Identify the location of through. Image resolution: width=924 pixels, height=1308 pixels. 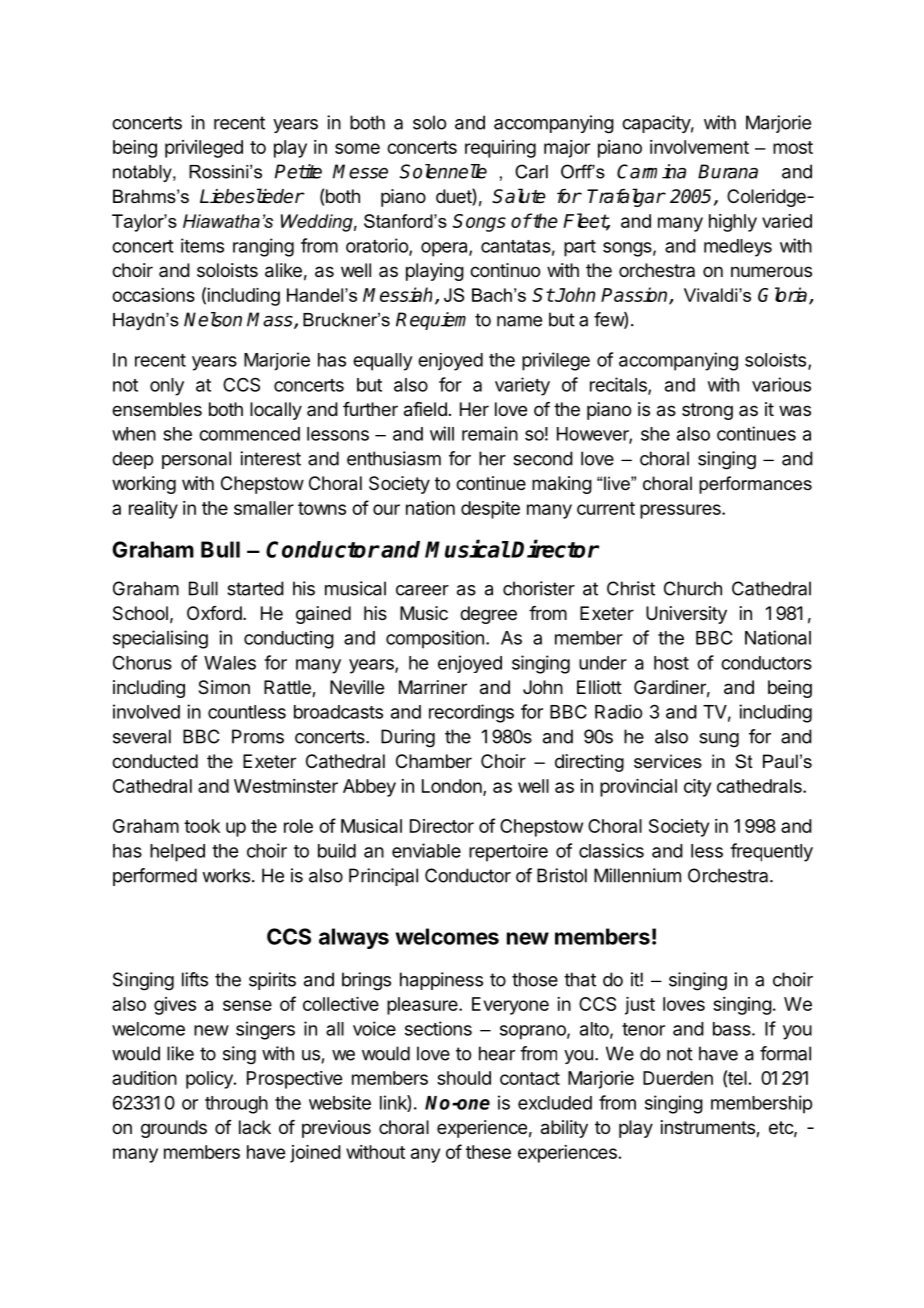
(236, 1105).
